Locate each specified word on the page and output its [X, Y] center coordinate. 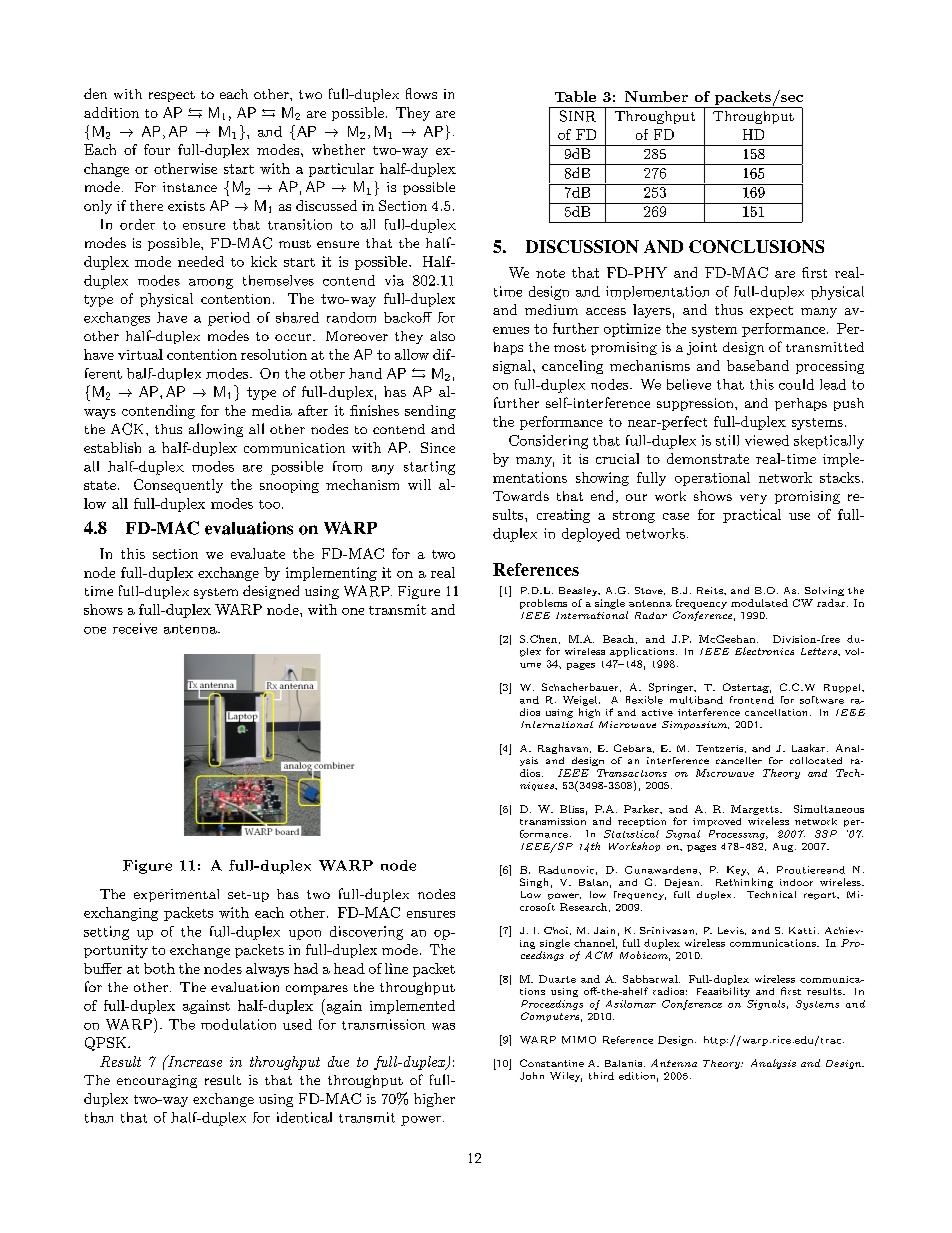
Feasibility [723, 992]
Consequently [178, 486]
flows [421, 93]
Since [438, 447]
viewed [767, 440]
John [532, 1076]
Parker [642, 809]
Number [656, 96]
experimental [176, 895]
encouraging [157, 1081]
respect [172, 96]
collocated [816, 760]
